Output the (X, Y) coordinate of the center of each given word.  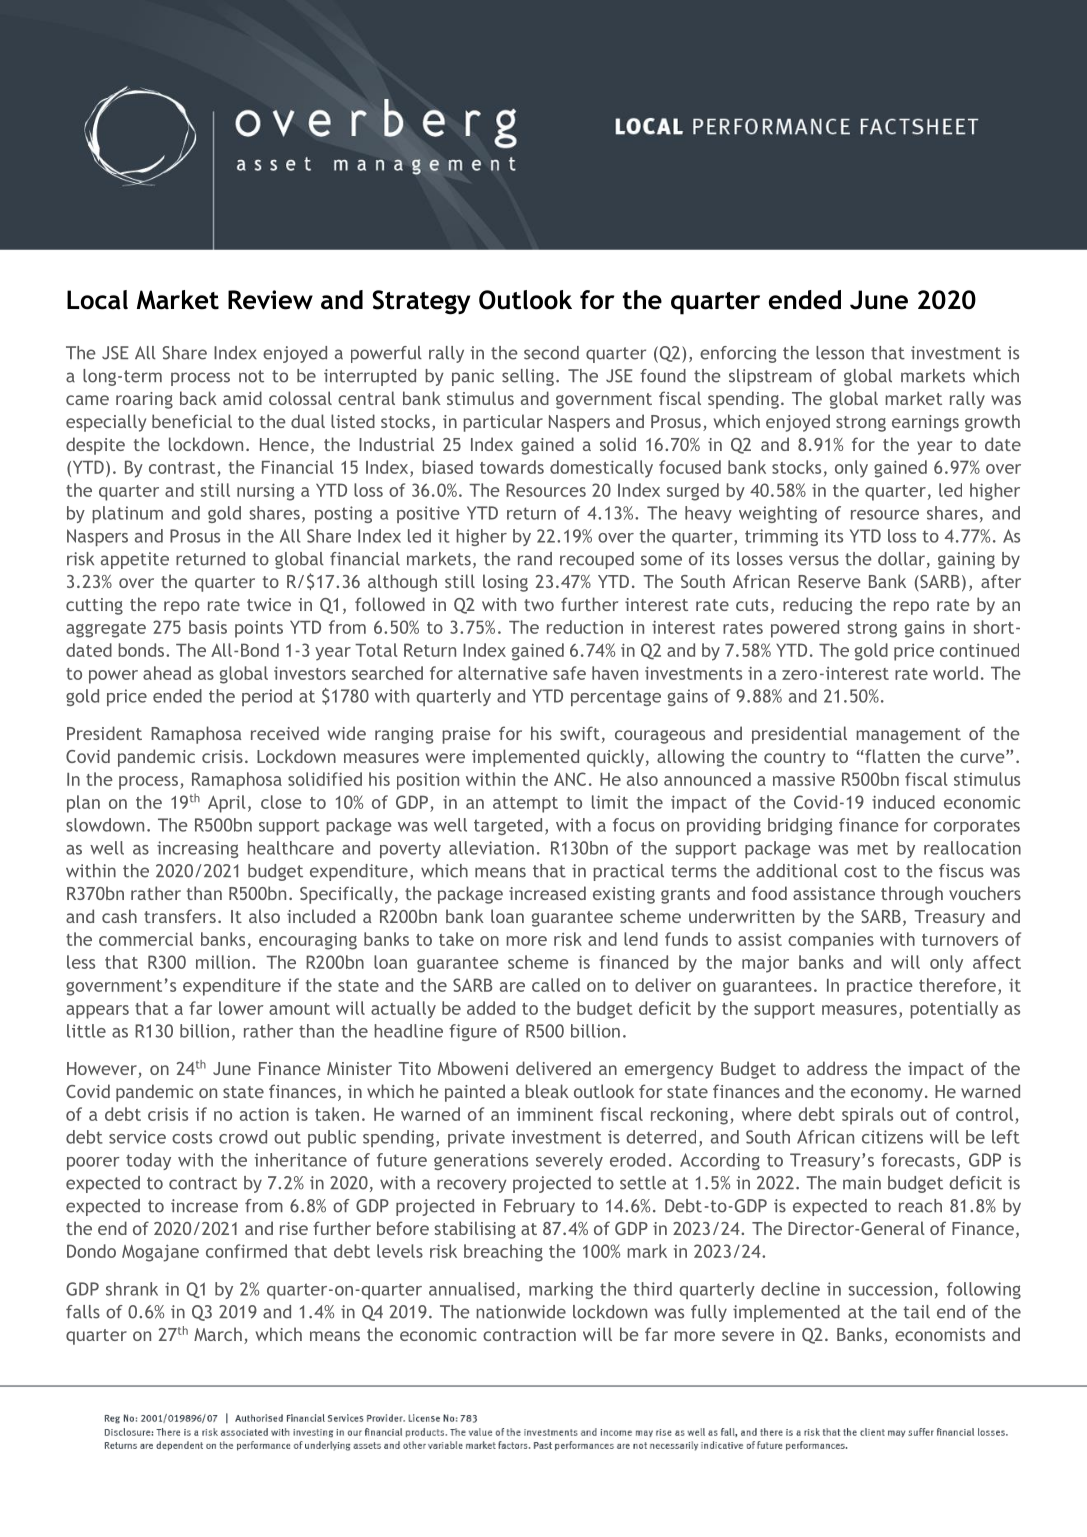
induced (903, 802)
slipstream (770, 377)
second (551, 353)
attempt (525, 805)
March (218, 1334)
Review (270, 300)
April (227, 804)
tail (916, 1312)
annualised (471, 1289)
